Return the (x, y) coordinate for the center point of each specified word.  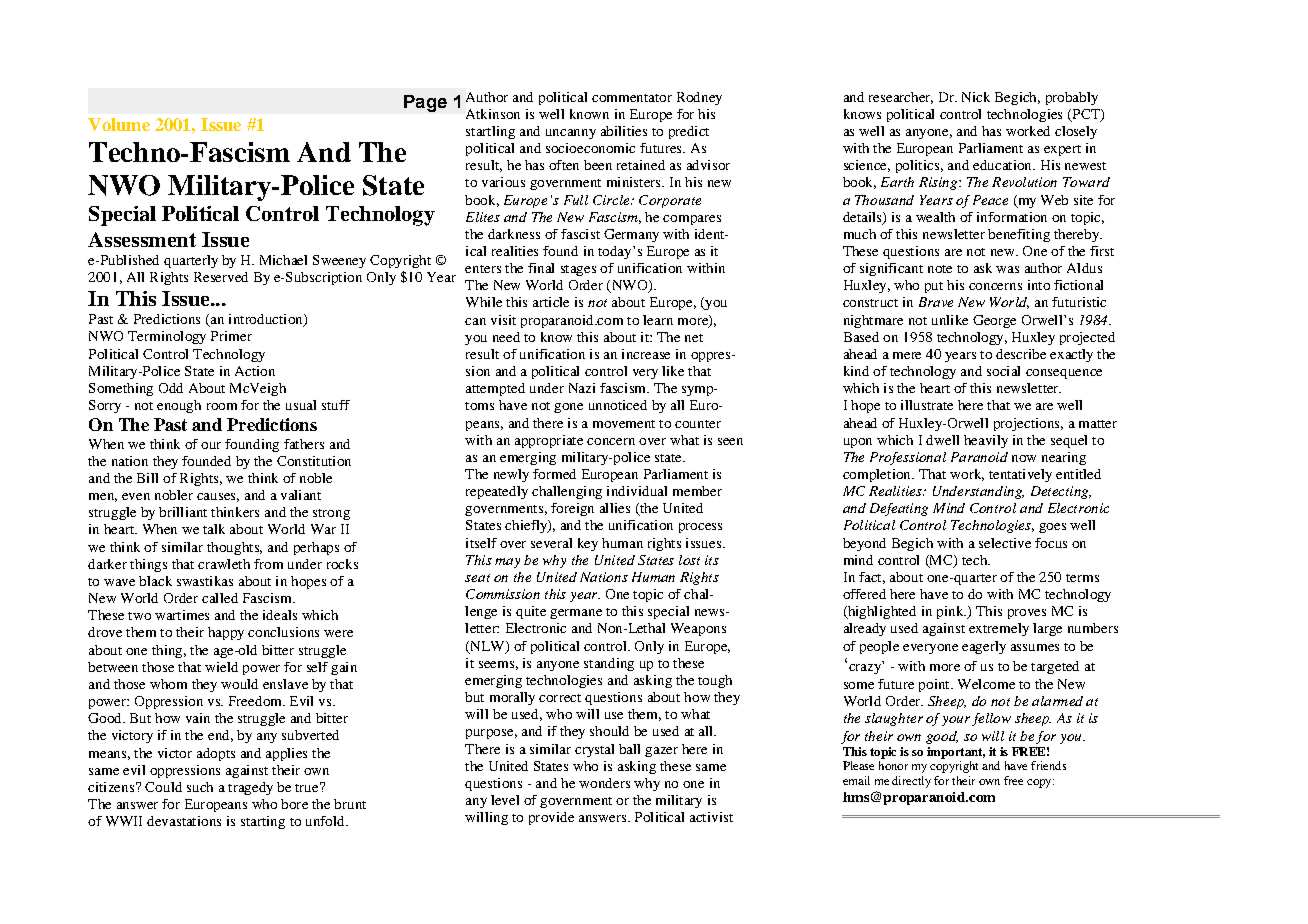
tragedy (250, 788)
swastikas (205, 581)
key (588, 544)
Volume (119, 124)
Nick (976, 97)
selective (1005, 543)
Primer (231, 336)
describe (1021, 354)
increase (646, 354)
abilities (624, 131)
